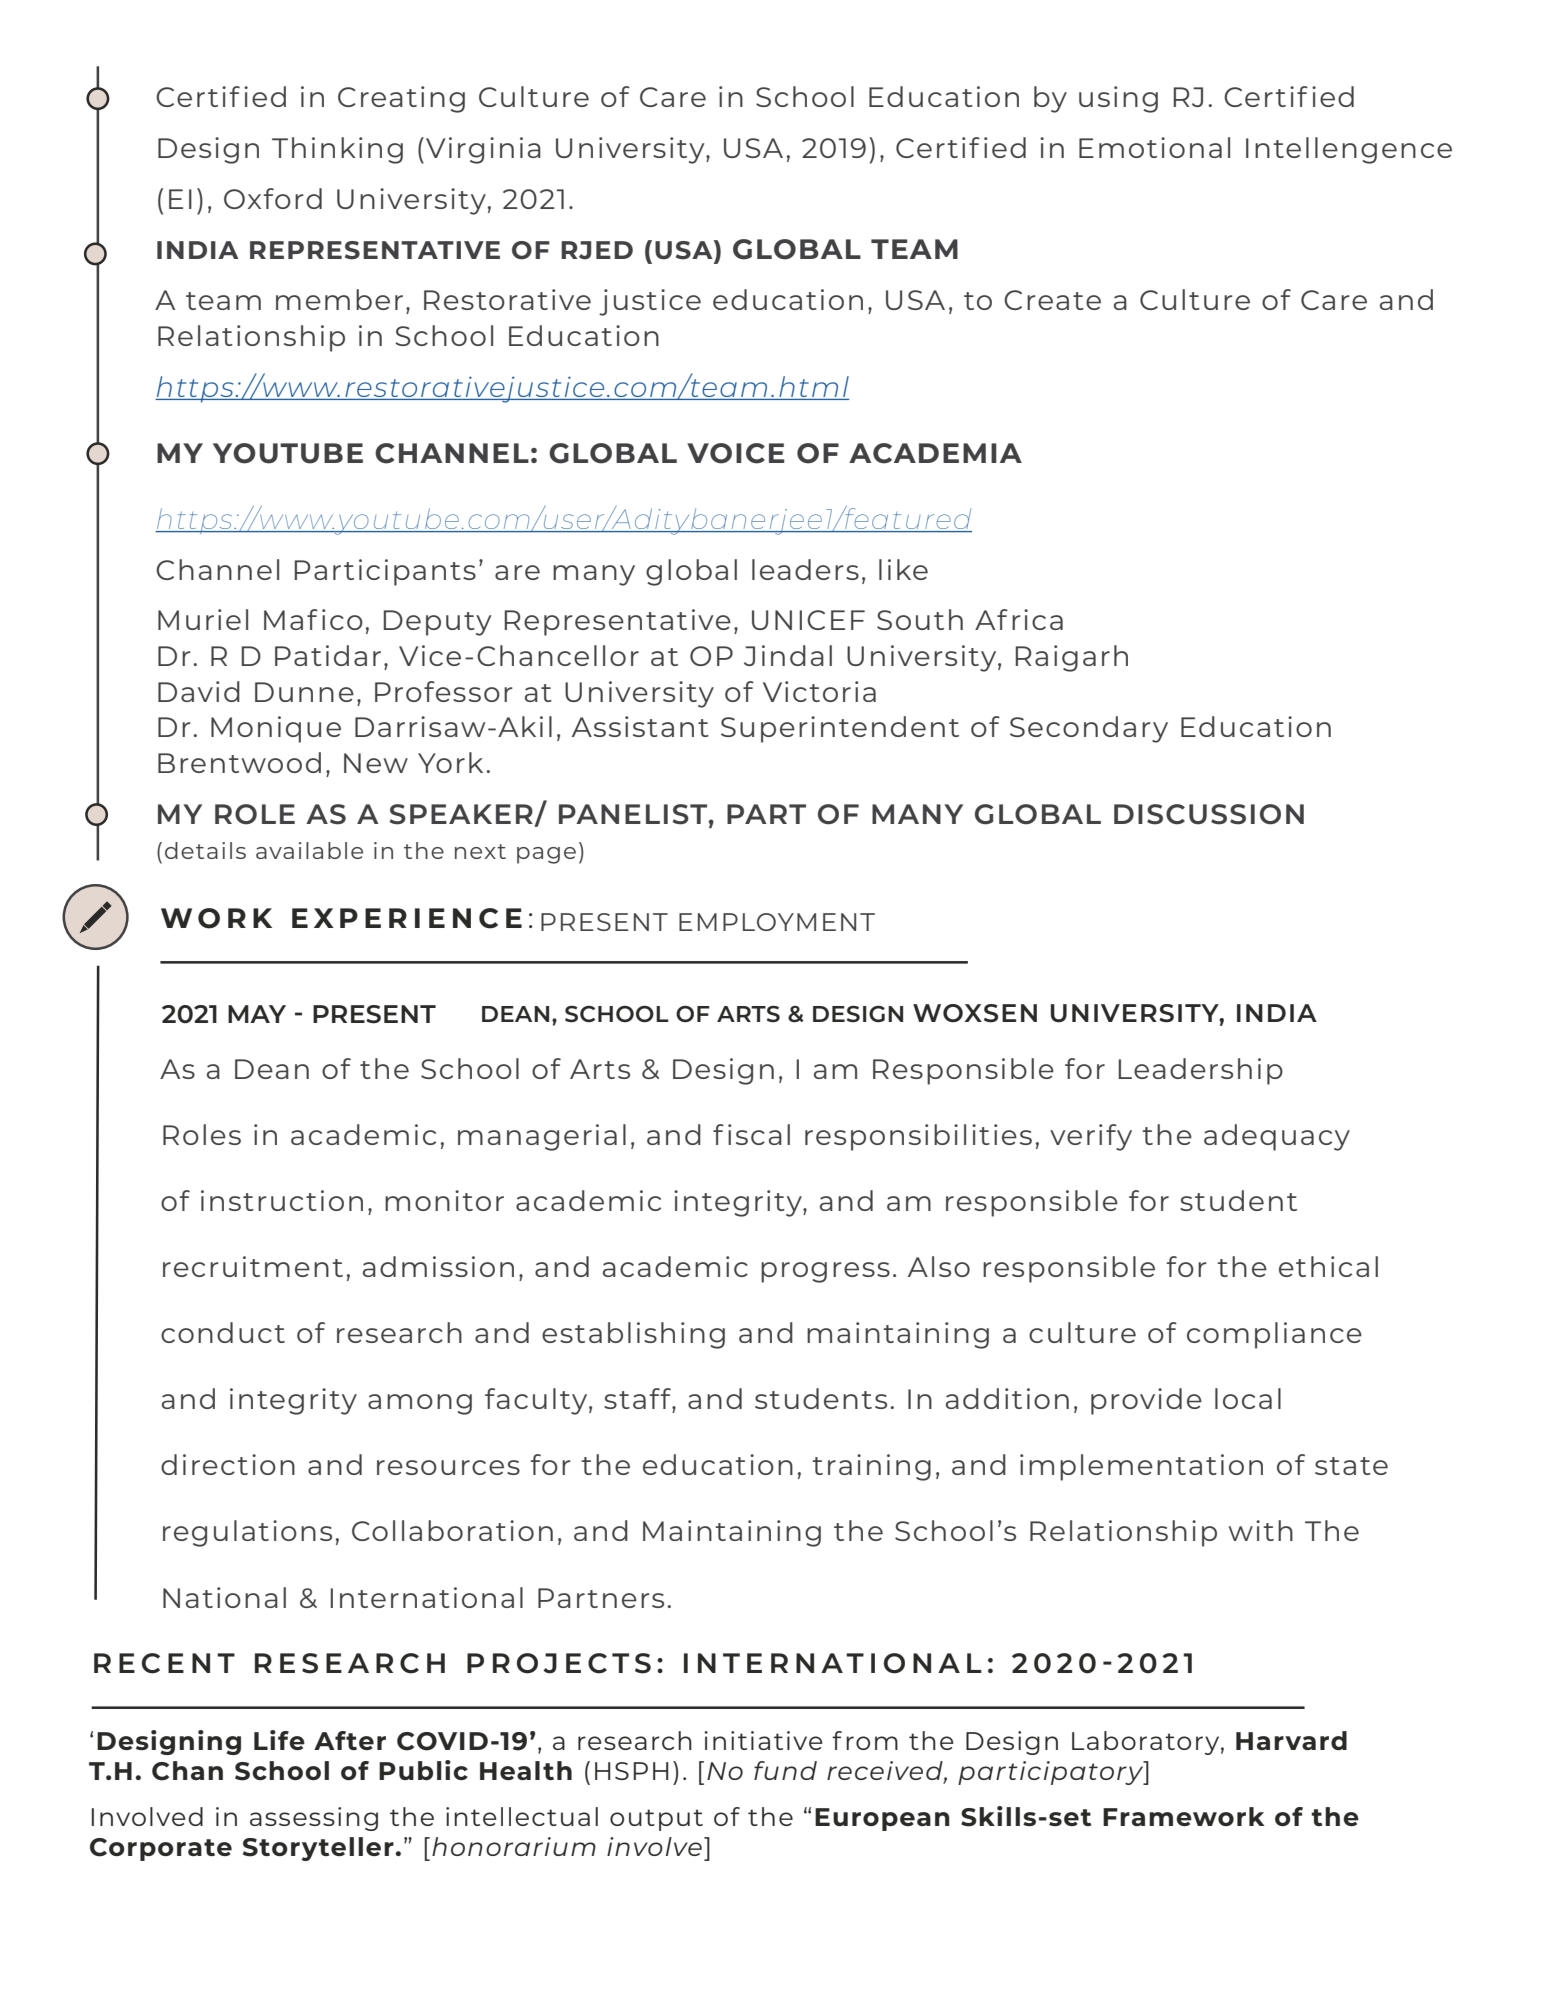 The height and width of the document is (2013, 1556). I want to click on MAY, so click(257, 1014).
